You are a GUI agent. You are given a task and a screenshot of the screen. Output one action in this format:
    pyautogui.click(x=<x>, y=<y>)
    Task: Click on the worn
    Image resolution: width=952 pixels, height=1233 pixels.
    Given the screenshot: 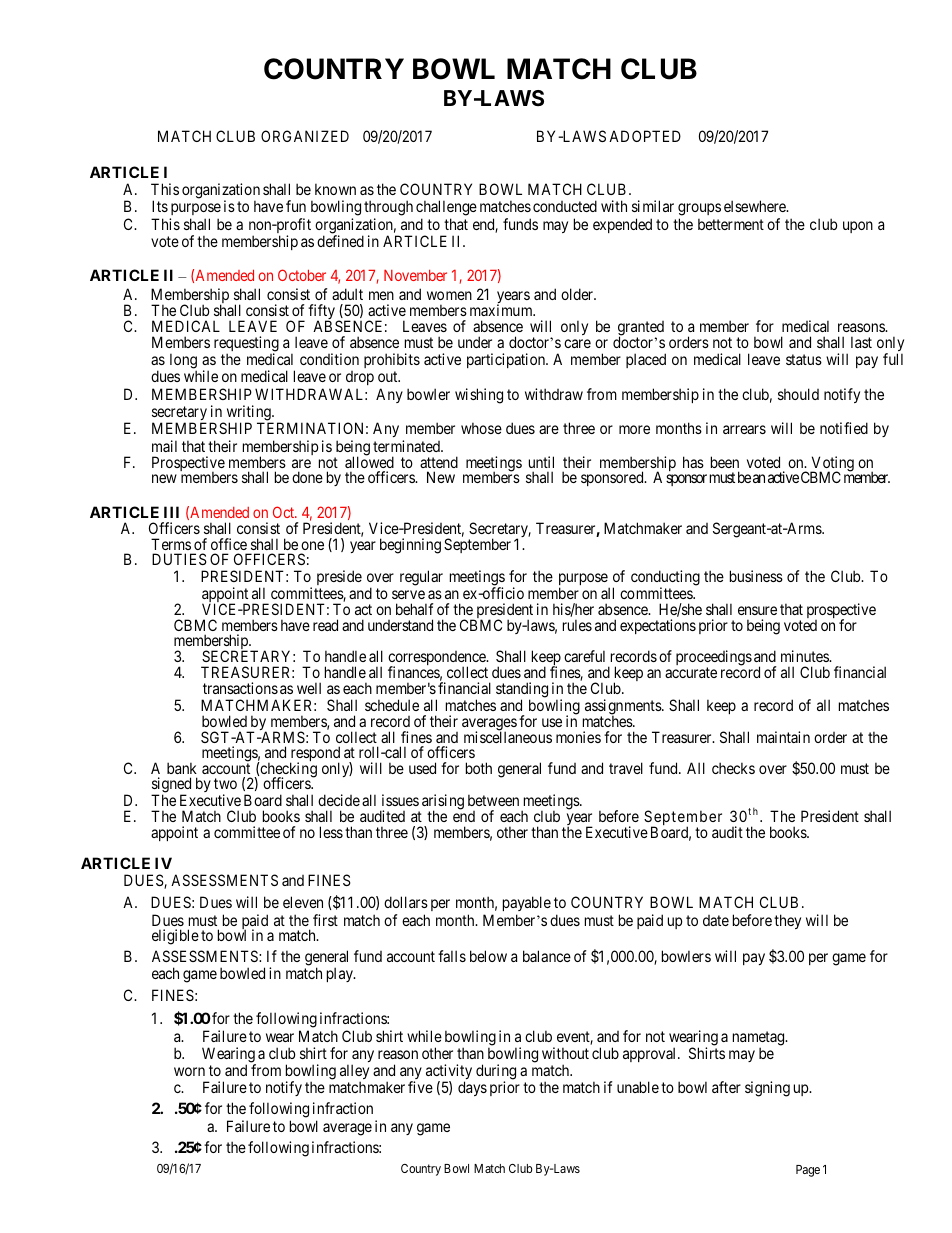 What is the action you would take?
    pyautogui.click(x=189, y=1071)
